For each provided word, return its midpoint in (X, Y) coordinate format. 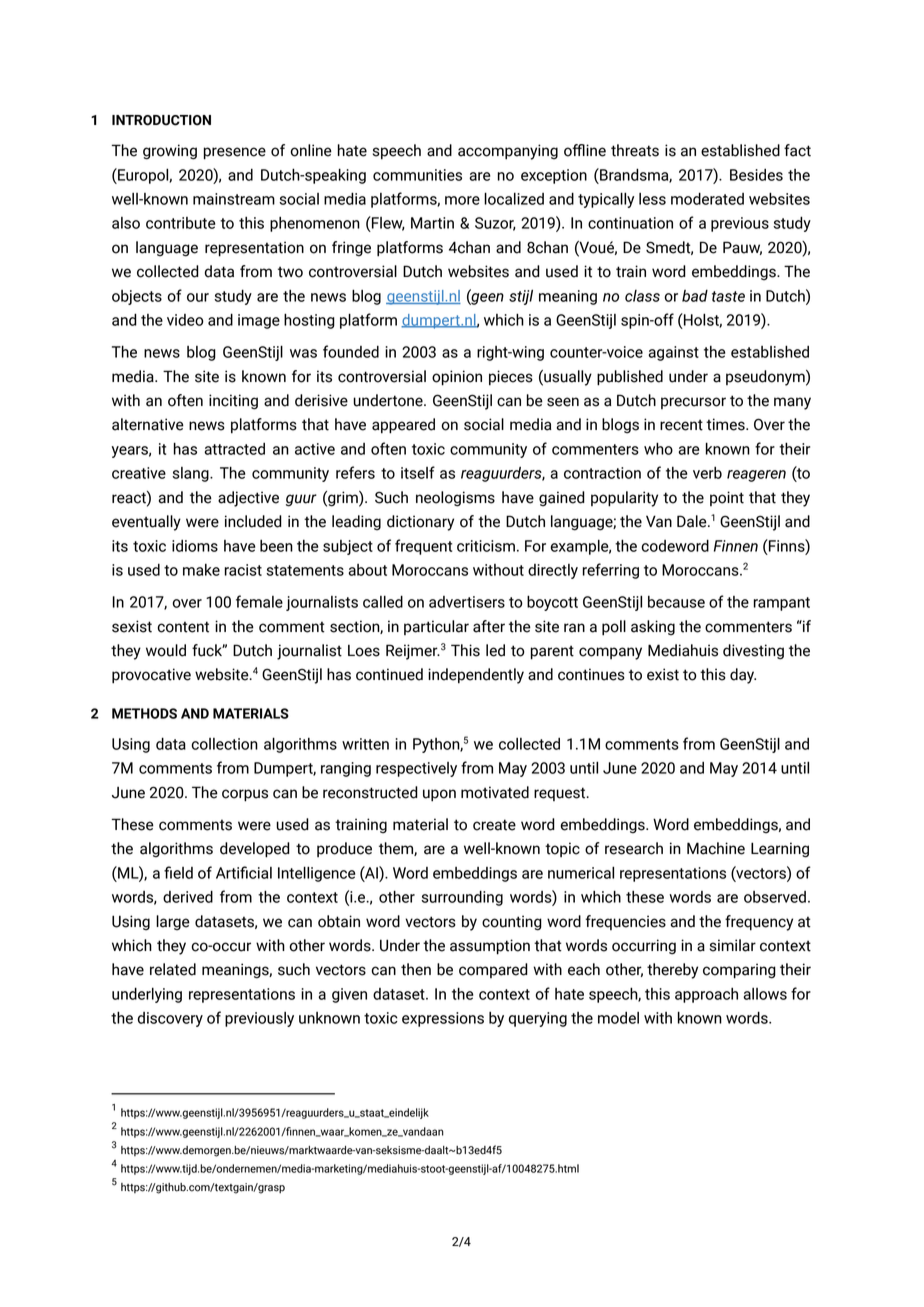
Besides (756, 175)
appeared (403, 426)
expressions (443, 1019)
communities (417, 175)
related (173, 969)
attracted (234, 449)
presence (235, 153)
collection (224, 744)
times (726, 424)
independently (476, 676)
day (743, 676)
